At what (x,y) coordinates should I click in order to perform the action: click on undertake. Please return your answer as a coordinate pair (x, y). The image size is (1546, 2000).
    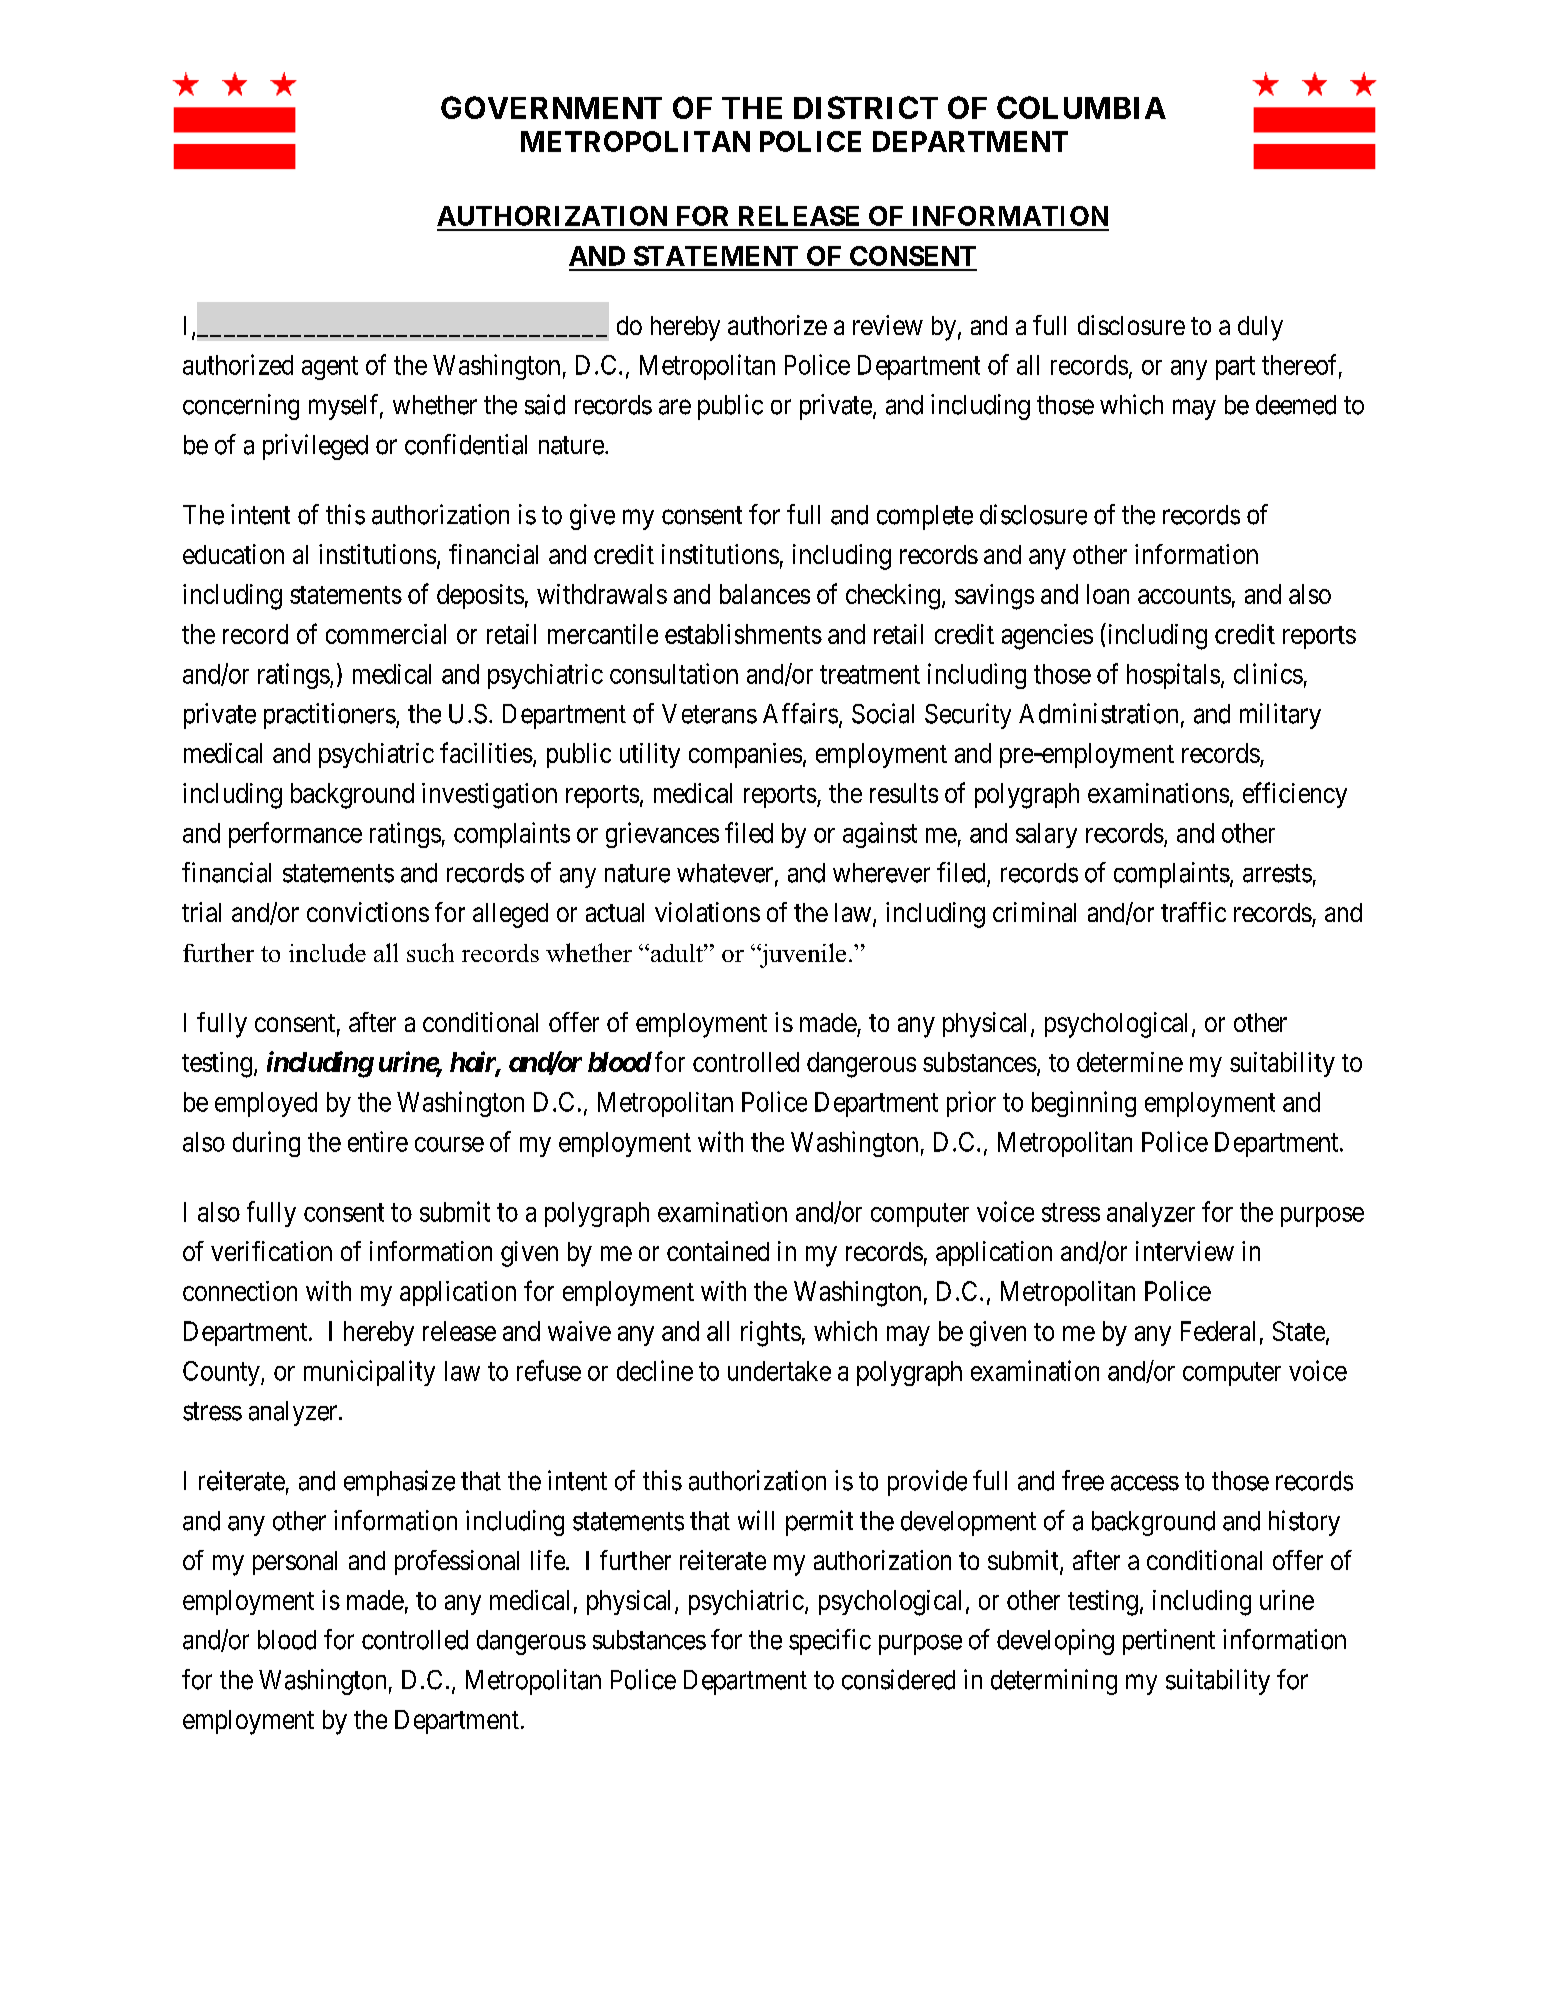
    Looking at the image, I should click on (779, 1371).
